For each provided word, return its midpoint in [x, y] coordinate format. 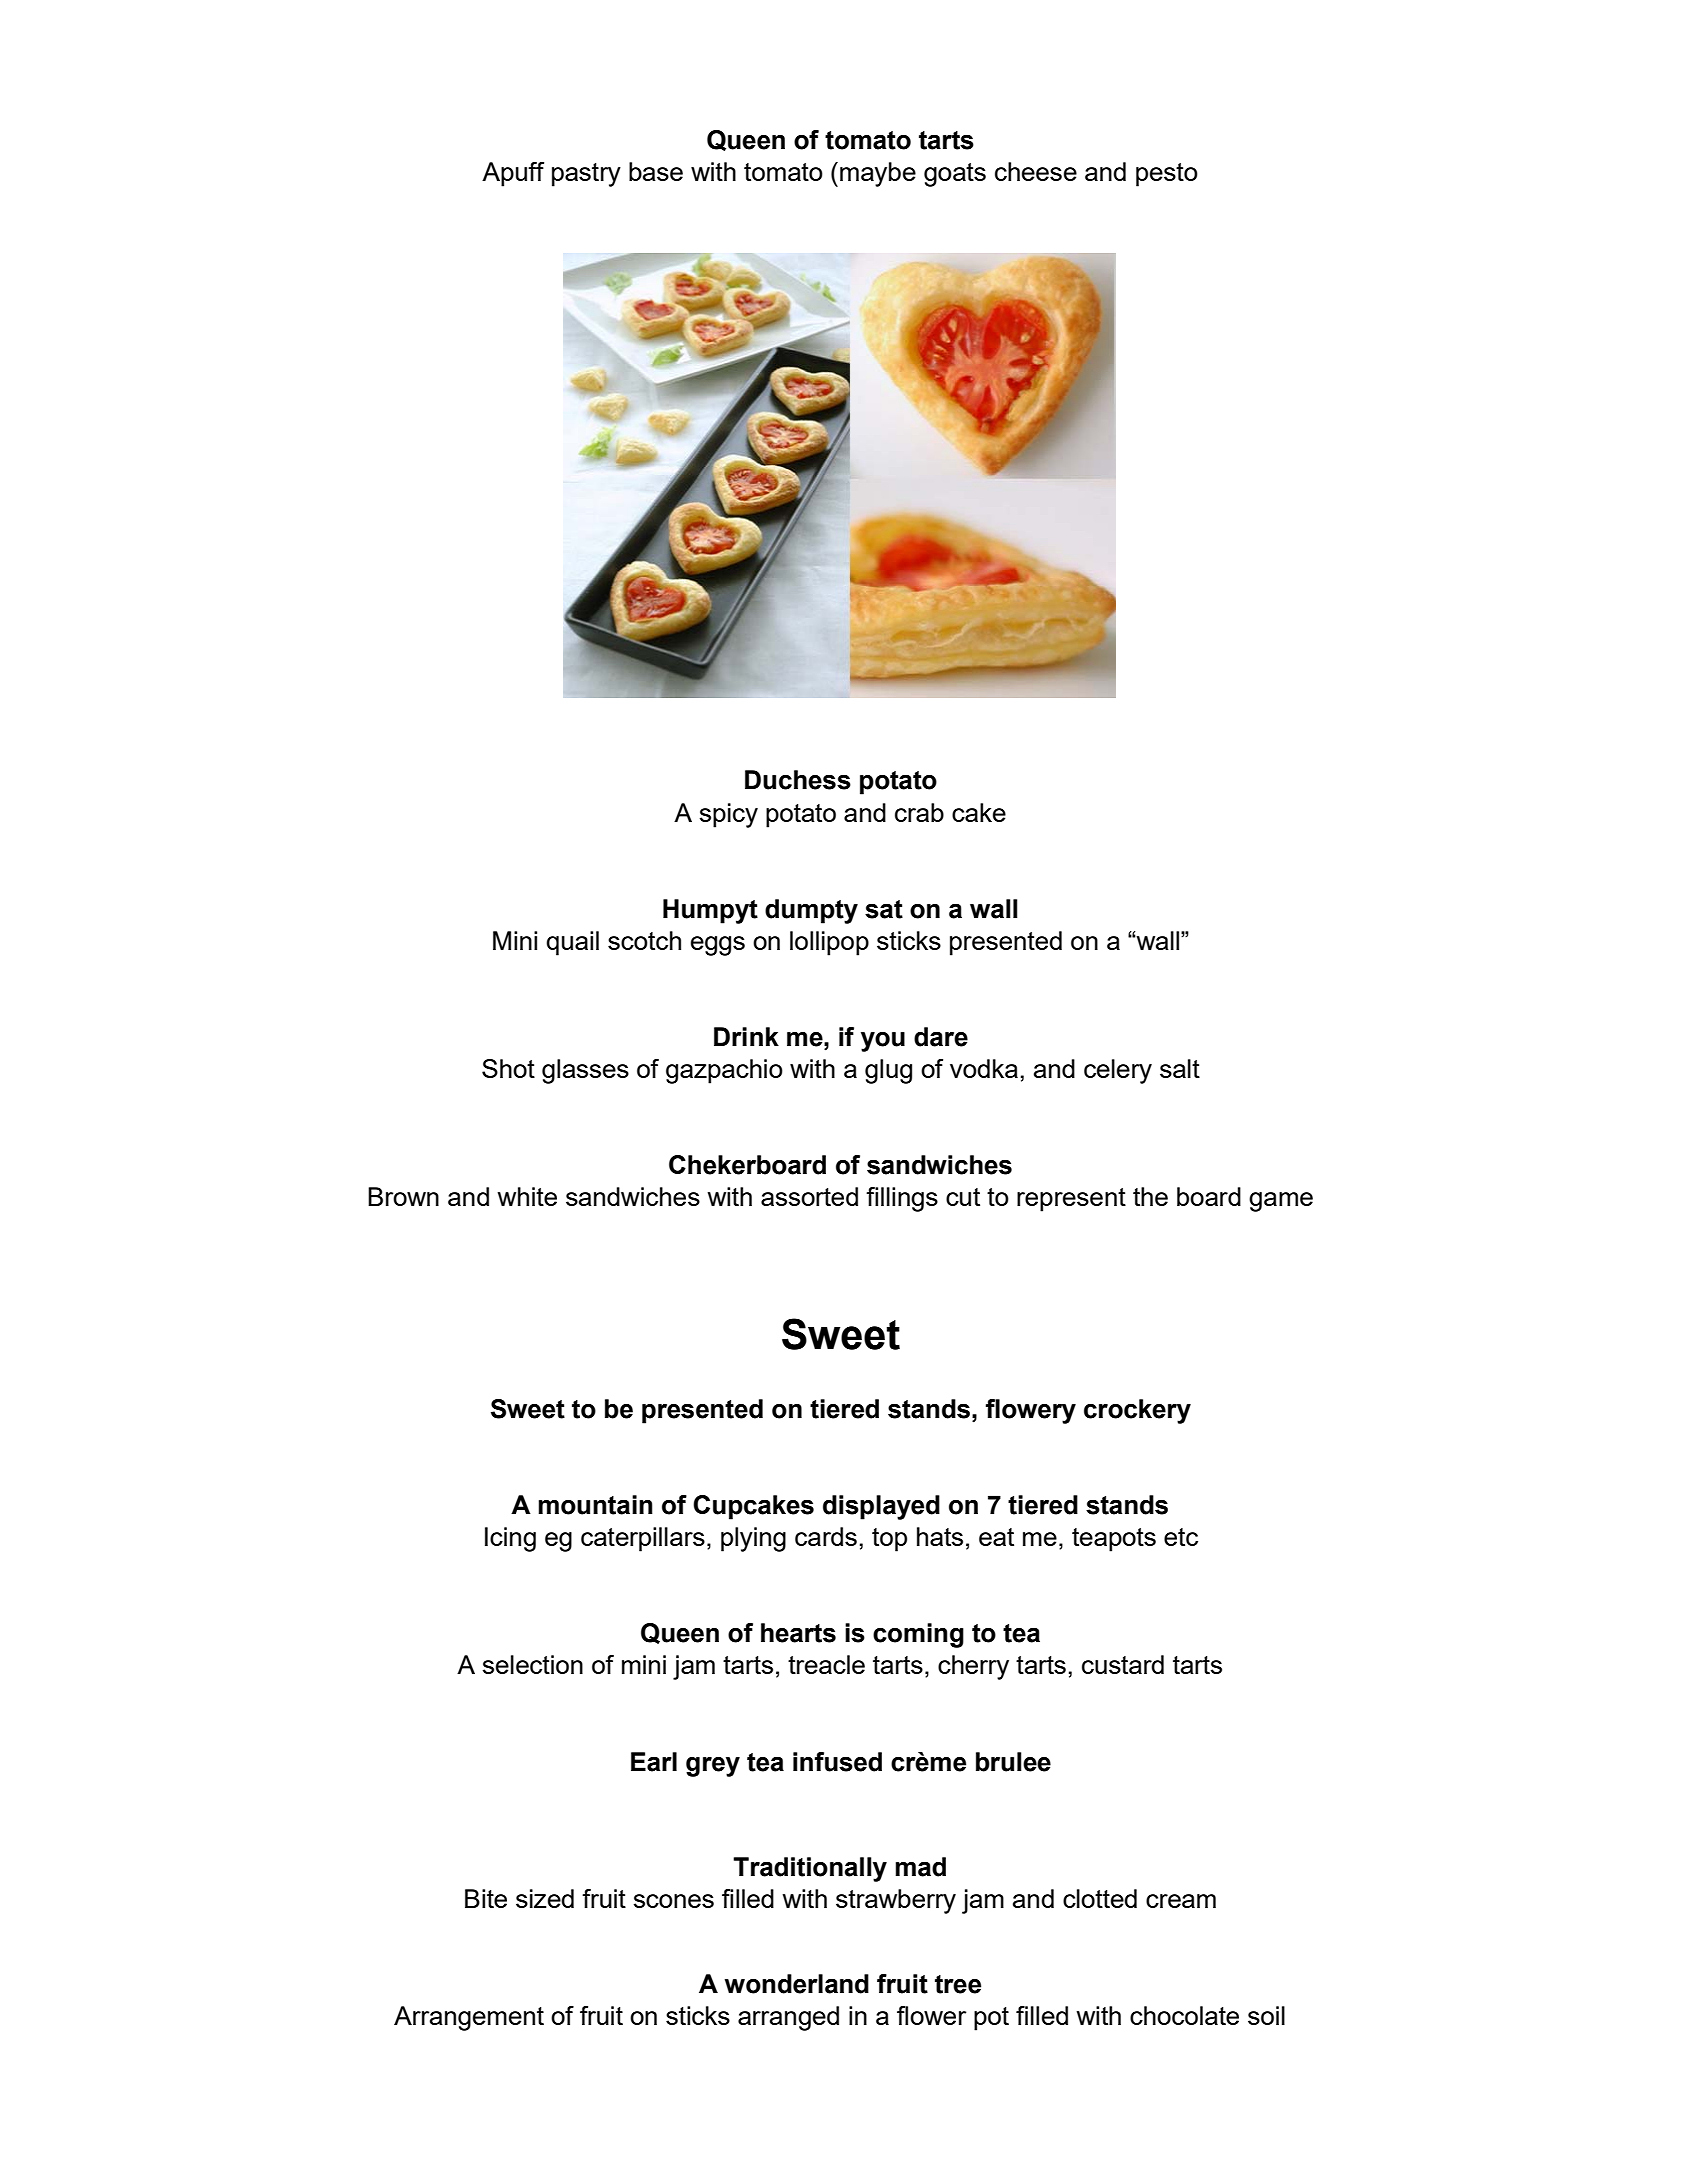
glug [888, 1071]
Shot [508, 1068]
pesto [1167, 175]
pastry [586, 175]
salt [1180, 1068]
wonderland [797, 1984]
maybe [878, 174]
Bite [486, 1898]
